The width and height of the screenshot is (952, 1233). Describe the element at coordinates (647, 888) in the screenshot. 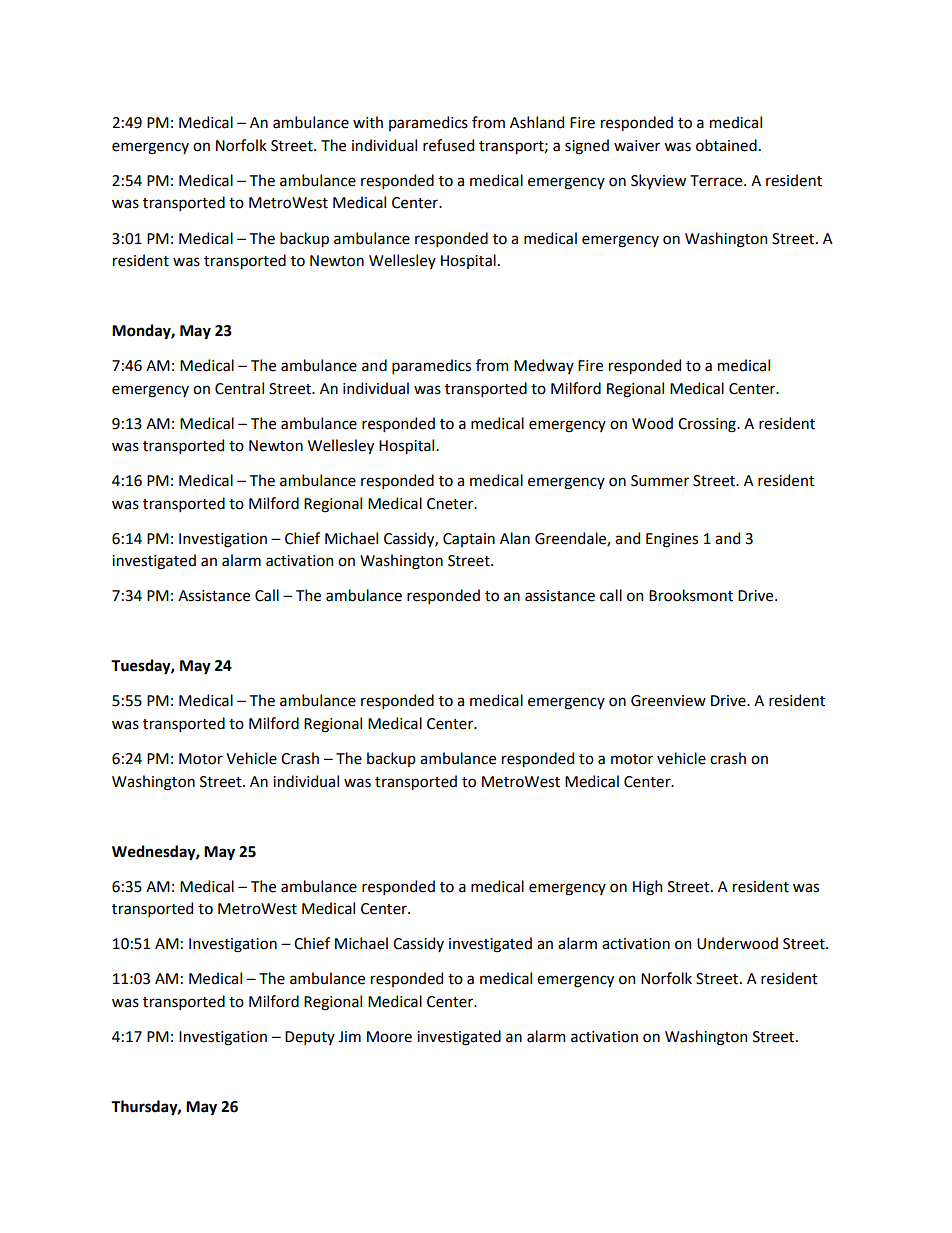

I see `High` at that location.
